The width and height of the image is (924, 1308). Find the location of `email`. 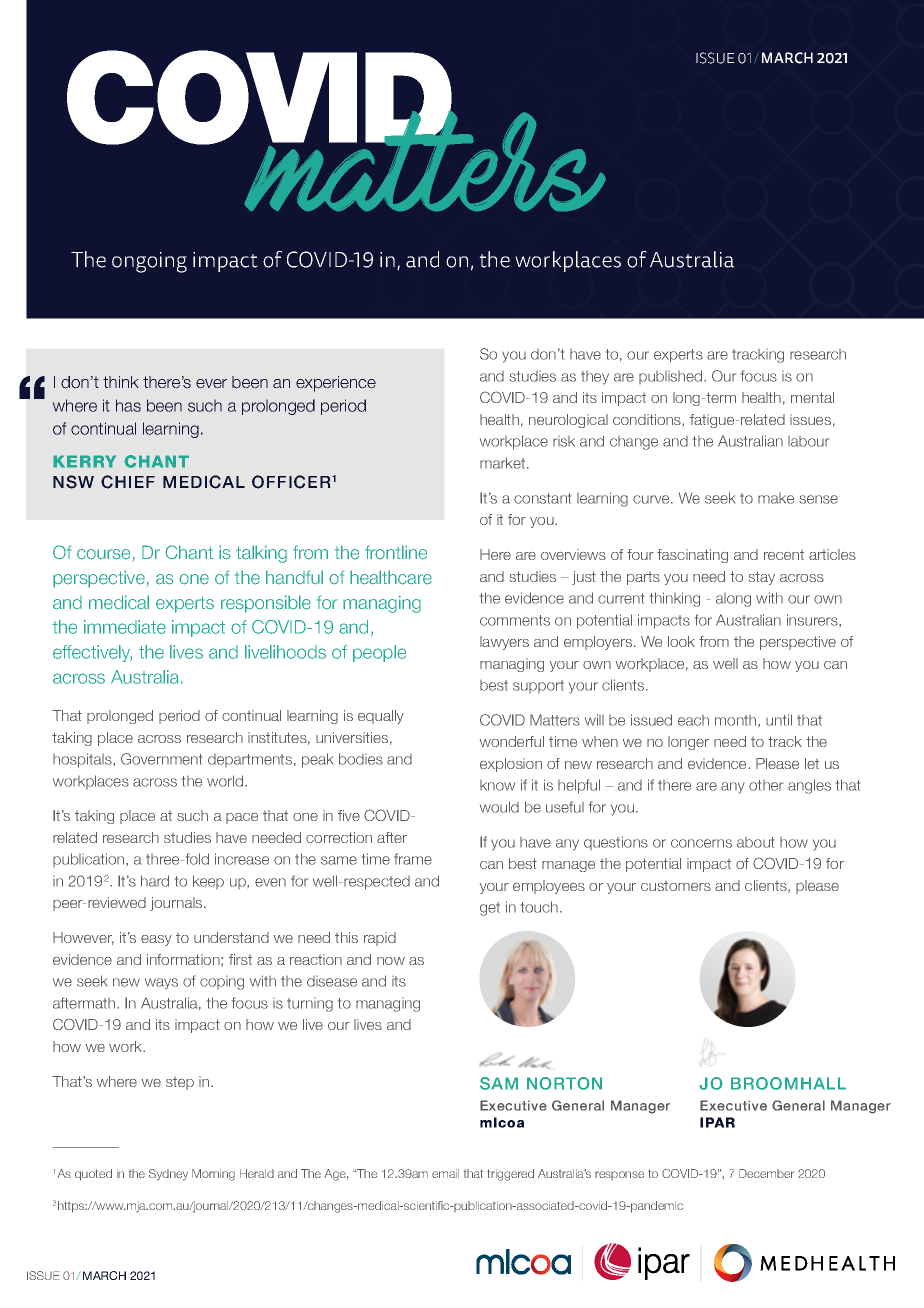

email is located at coordinates (445, 1173).
